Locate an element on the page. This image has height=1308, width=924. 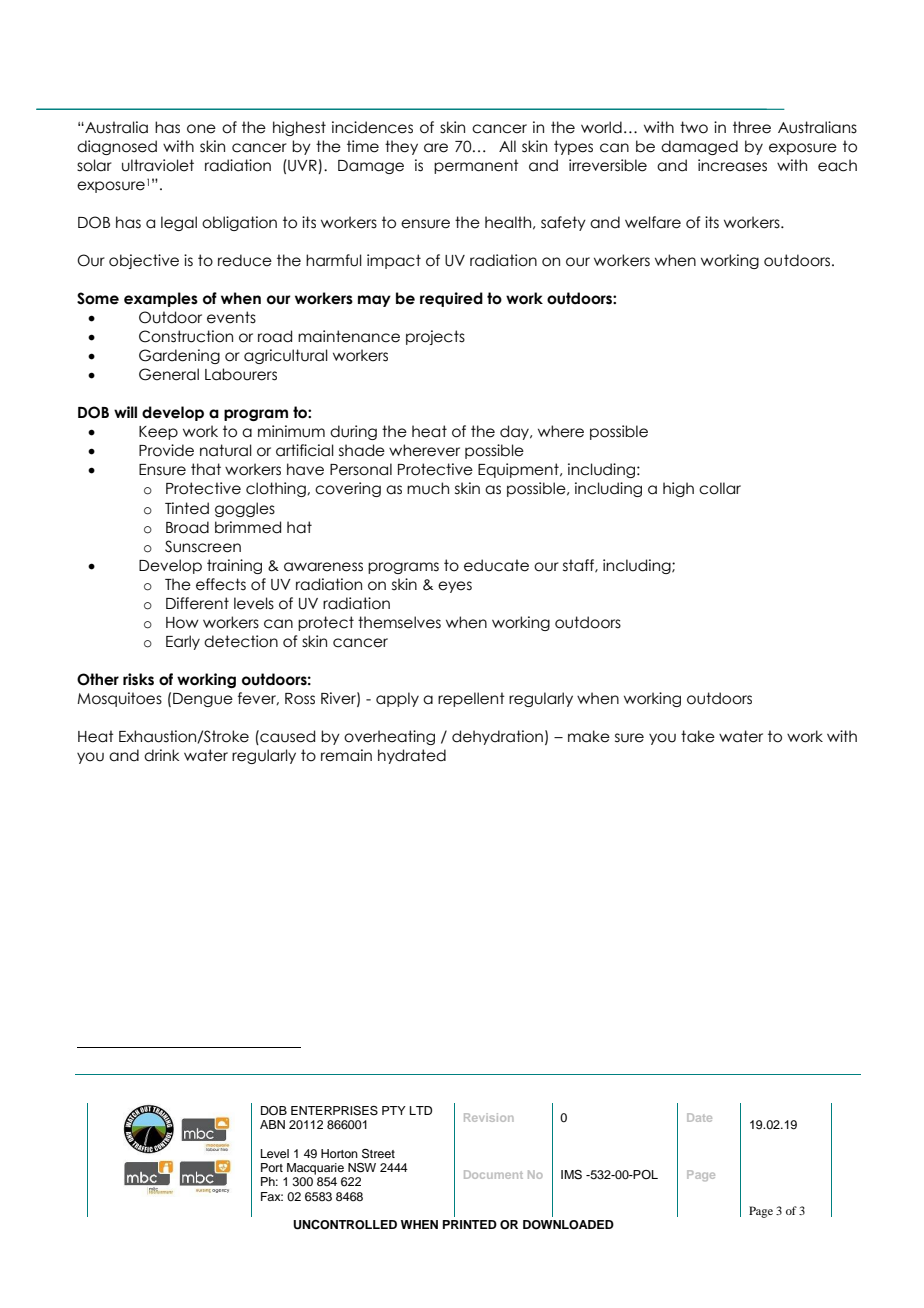
ultraviolet is located at coordinates (158, 165).
